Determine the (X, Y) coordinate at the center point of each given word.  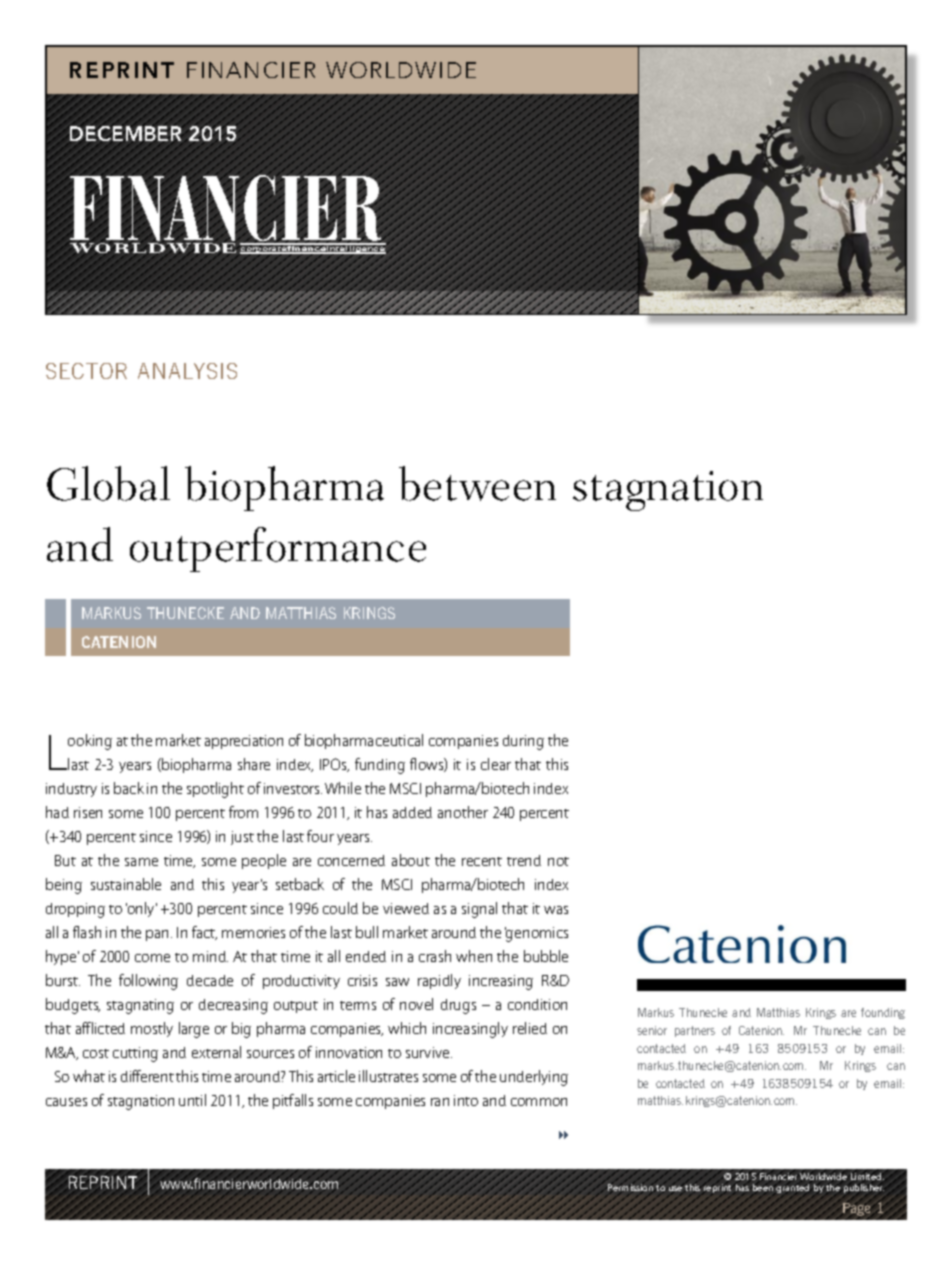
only (141, 909)
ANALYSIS (187, 371)
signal (479, 910)
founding (883, 1013)
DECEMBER (125, 133)
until (192, 1100)
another (463, 812)
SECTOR (86, 371)
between (477, 483)
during (523, 742)
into (466, 1100)
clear (496, 764)
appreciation (244, 742)
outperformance (278, 549)
